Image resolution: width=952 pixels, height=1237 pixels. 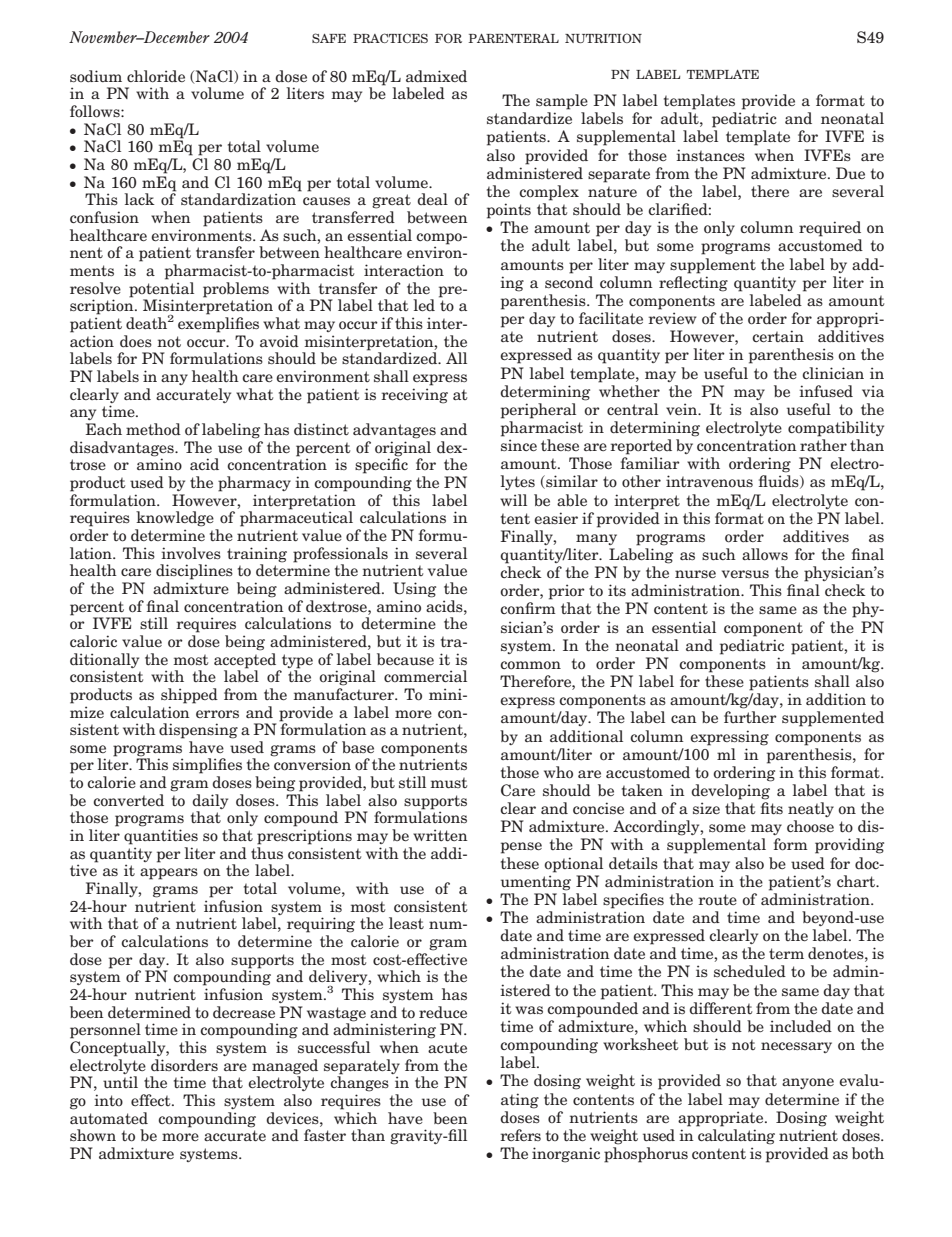 I want to click on method, so click(x=153, y=429).
